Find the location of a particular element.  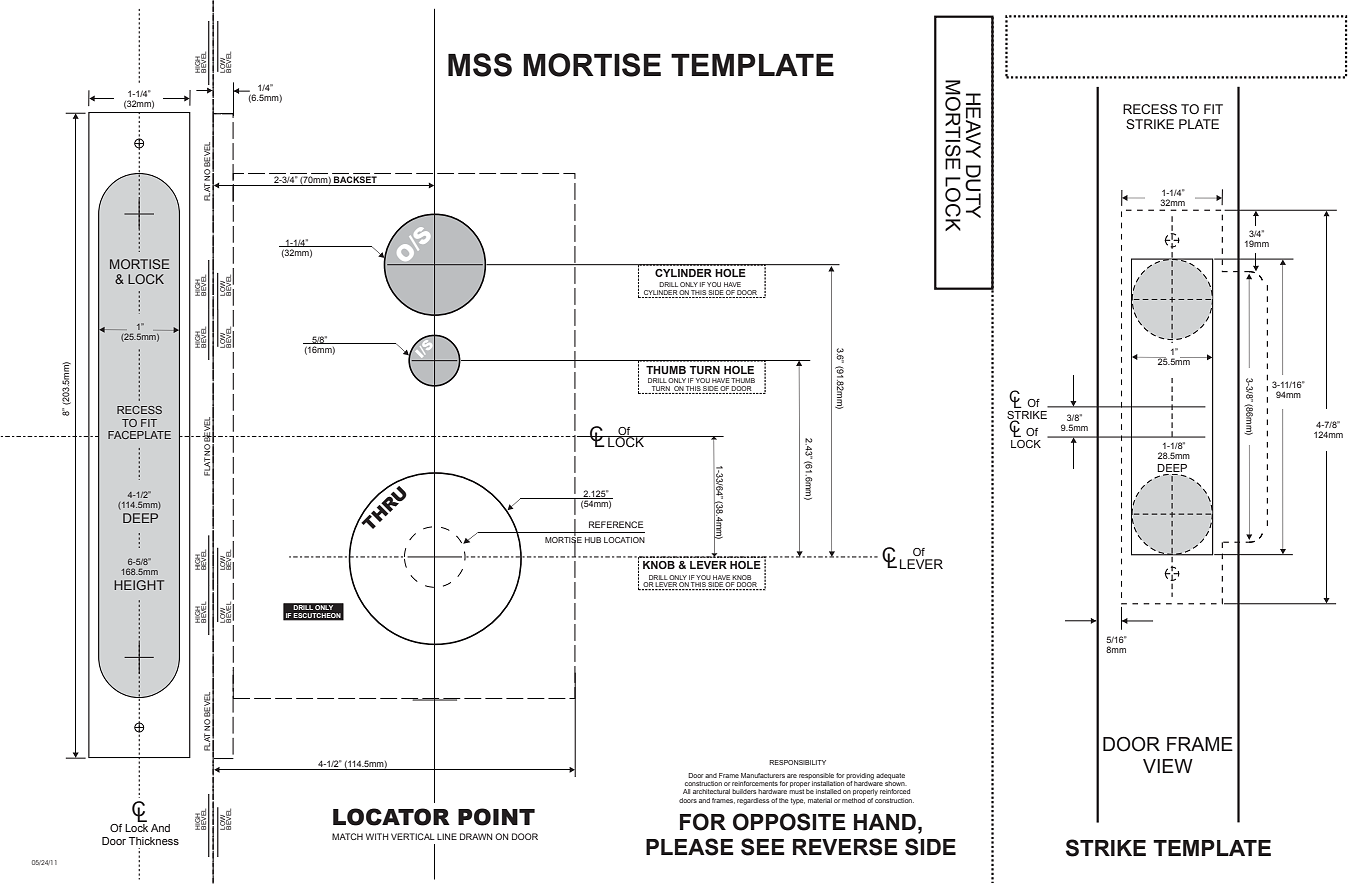

BACKSET is located at coordinates (355, 181).
